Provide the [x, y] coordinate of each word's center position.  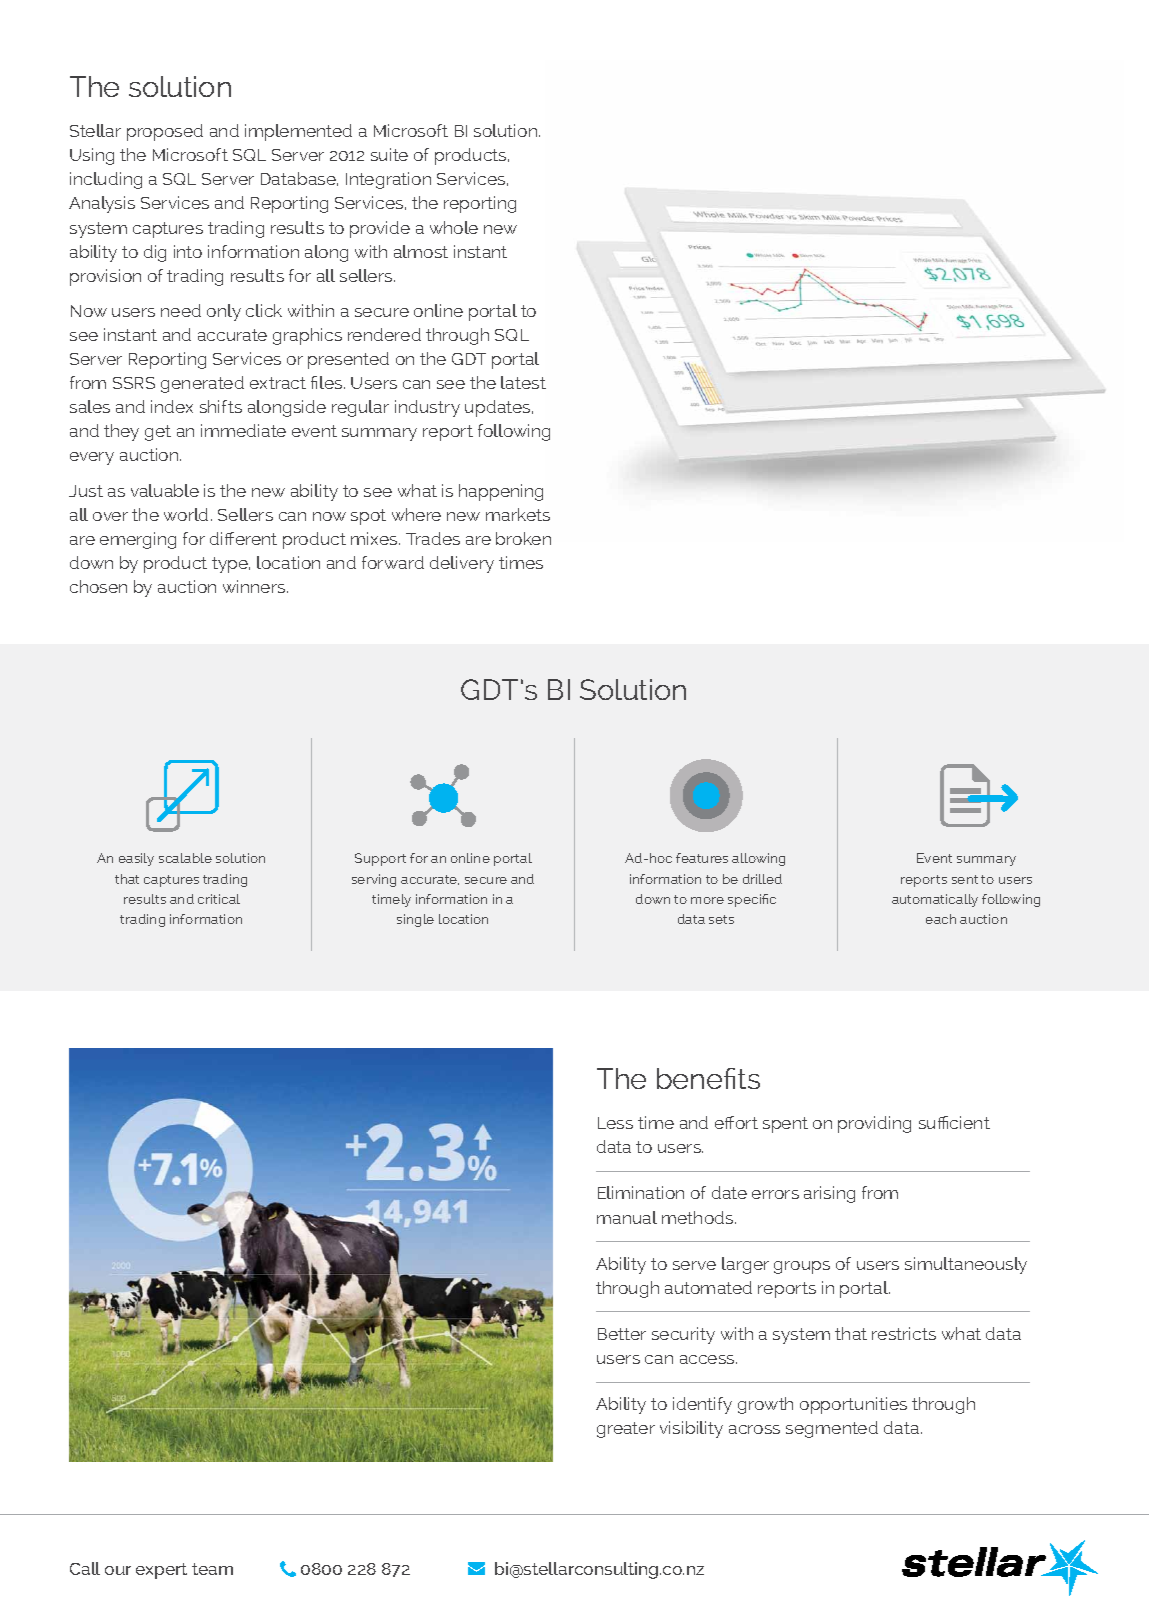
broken [523, 538]
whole [454, 227]
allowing [758, 859]
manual [627, 1217]
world [186, 514]
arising [829, 1194]
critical [219, 899]
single [415, 920]
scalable [185, 858]
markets [518, 514]
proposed [165, 132]
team [212, 1569]
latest [523, 382]
